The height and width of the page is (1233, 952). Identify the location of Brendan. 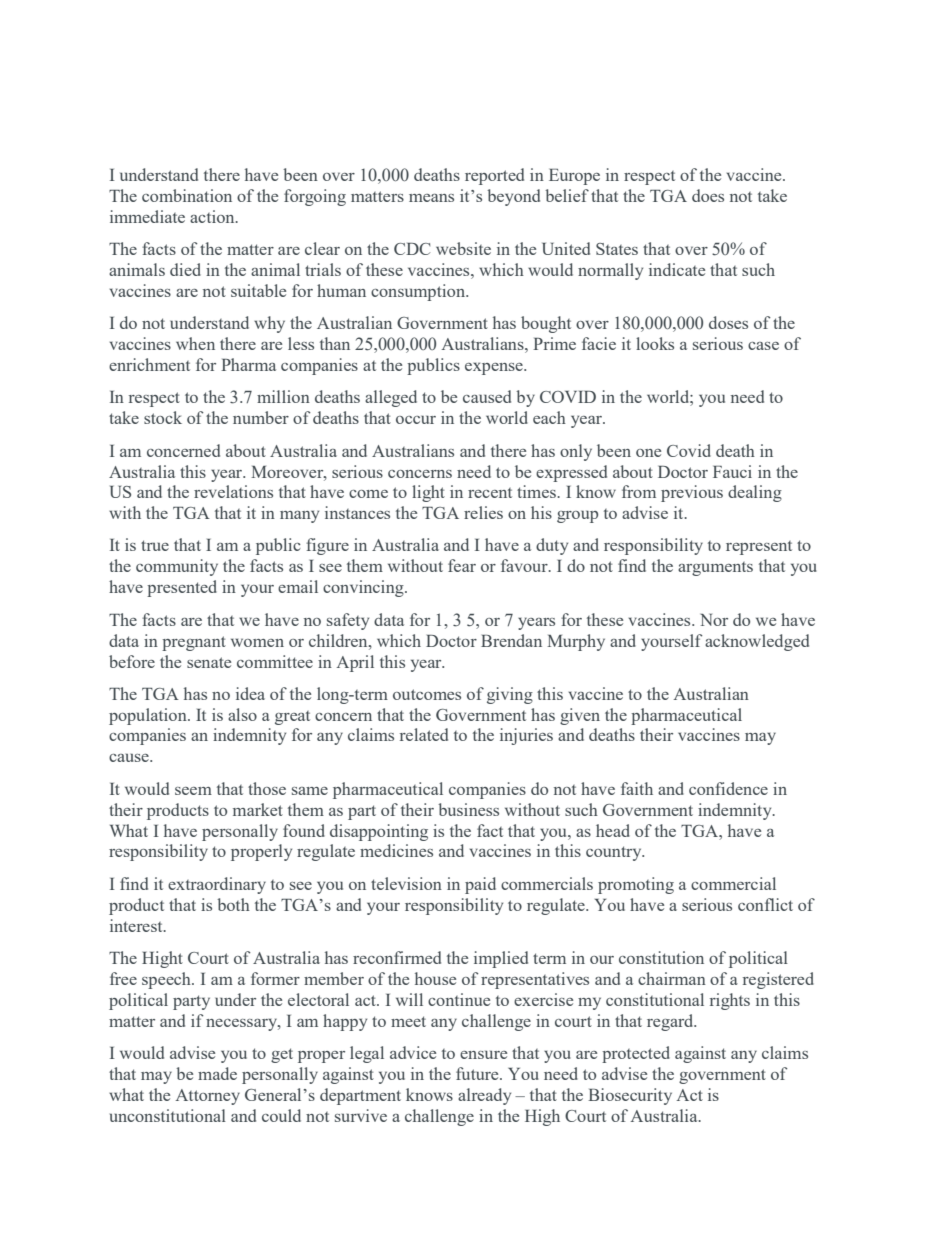
(511, 640).
